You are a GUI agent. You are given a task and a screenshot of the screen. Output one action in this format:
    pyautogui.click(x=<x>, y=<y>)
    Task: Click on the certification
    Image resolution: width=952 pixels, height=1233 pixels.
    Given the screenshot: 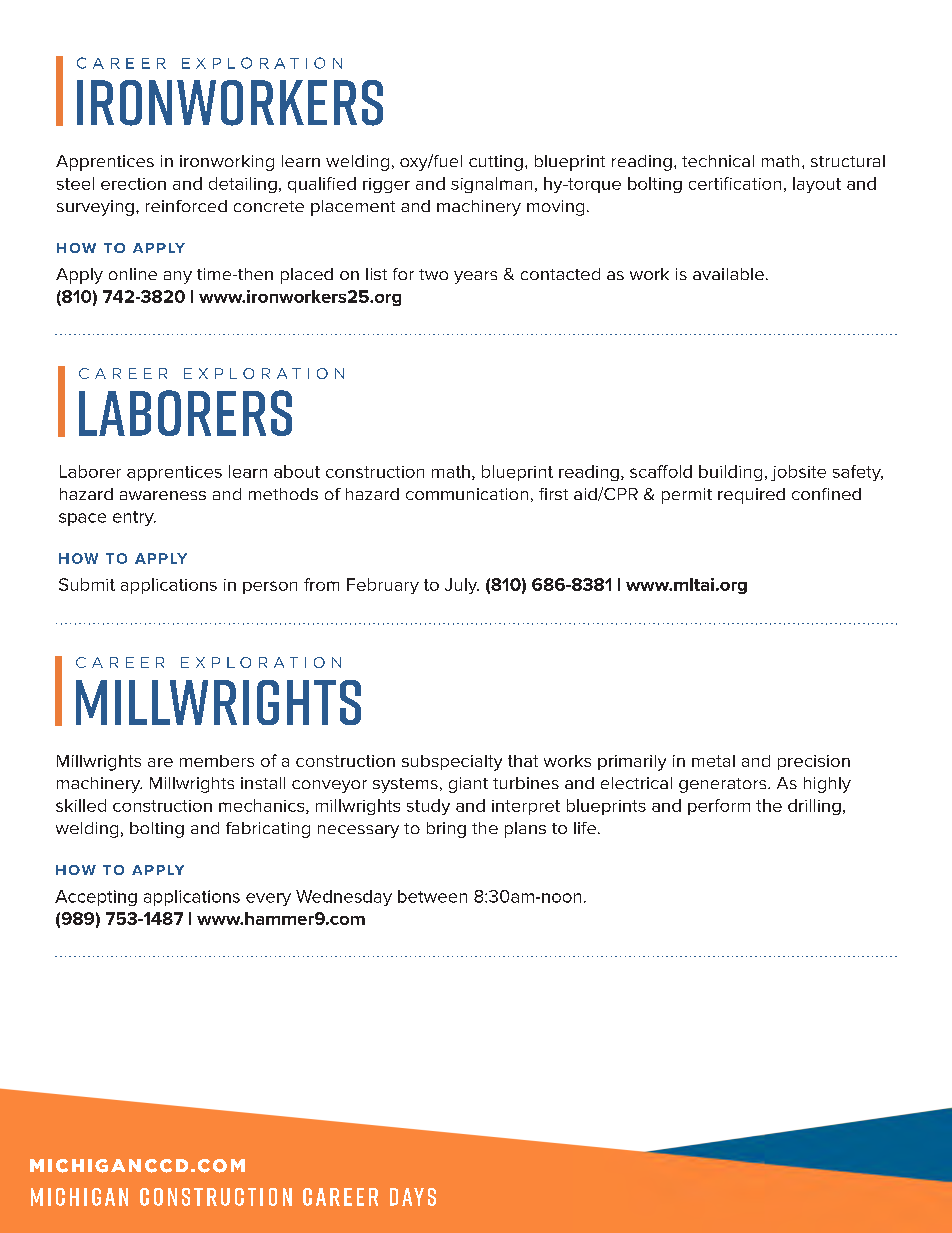 What is the action you would take?
    pyautogui.click(x=735, y=183)
